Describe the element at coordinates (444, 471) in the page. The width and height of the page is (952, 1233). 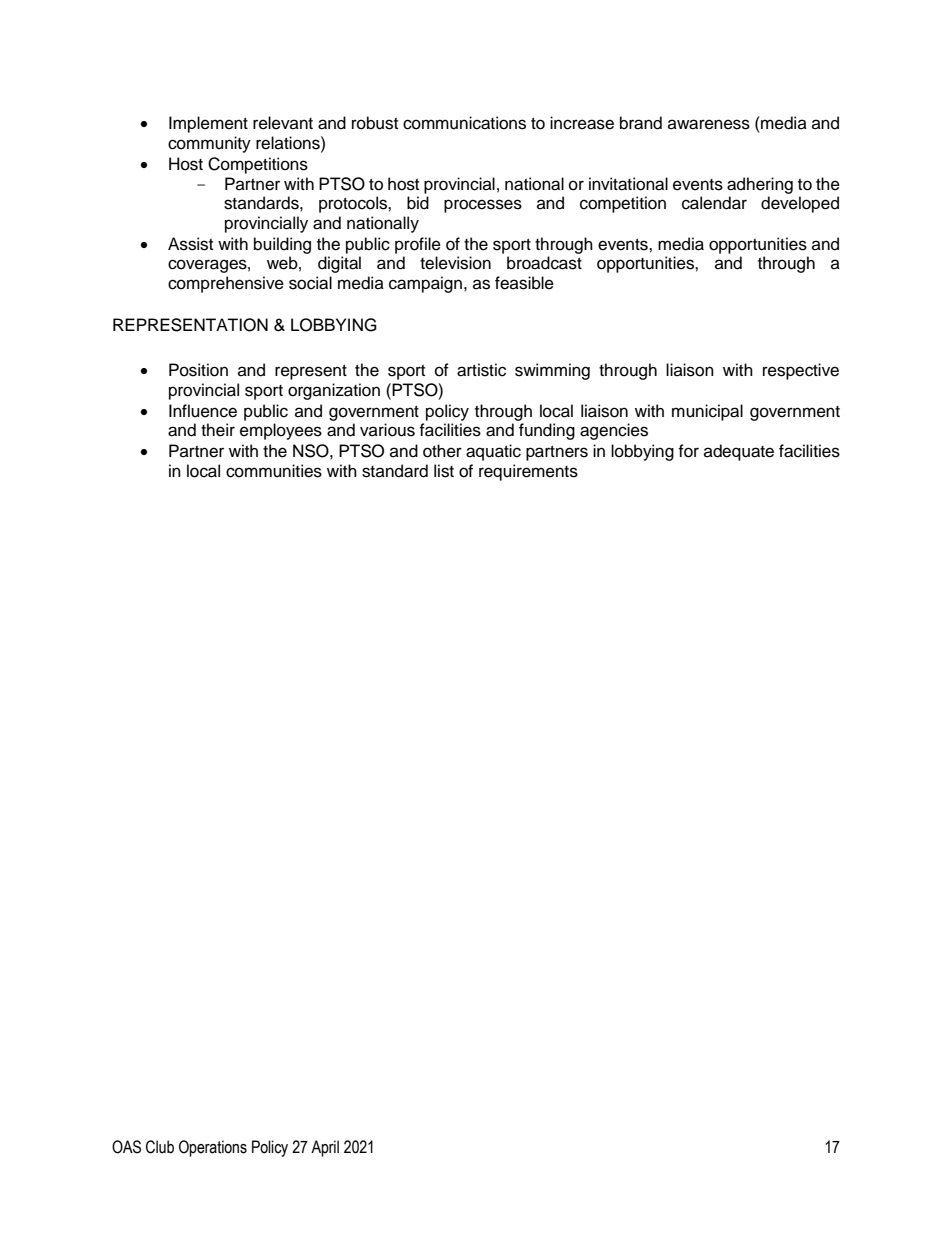
I see `list` at that location.
